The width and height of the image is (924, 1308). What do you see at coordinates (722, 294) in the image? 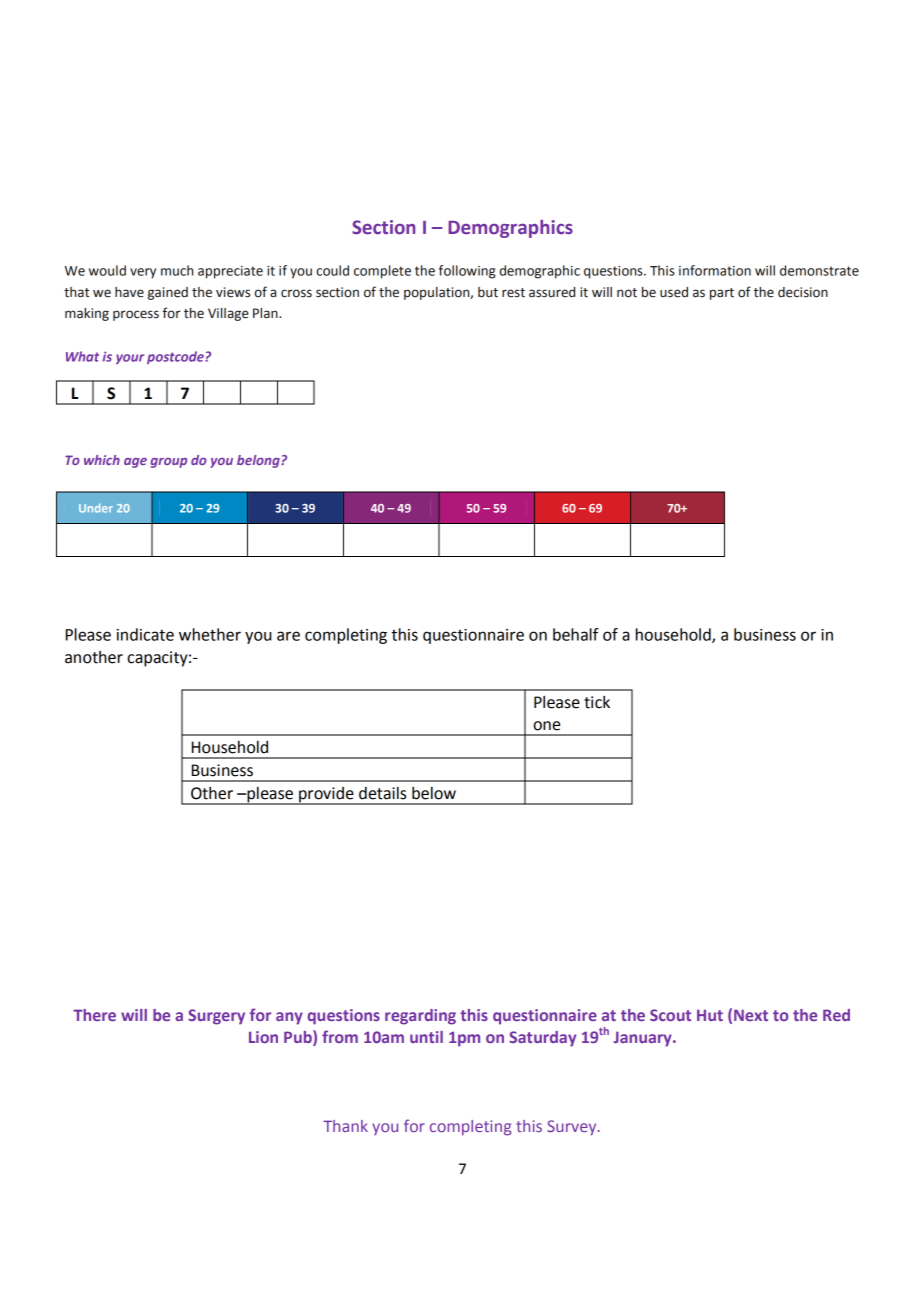
I see `part` at bounding box center [722, 294].
